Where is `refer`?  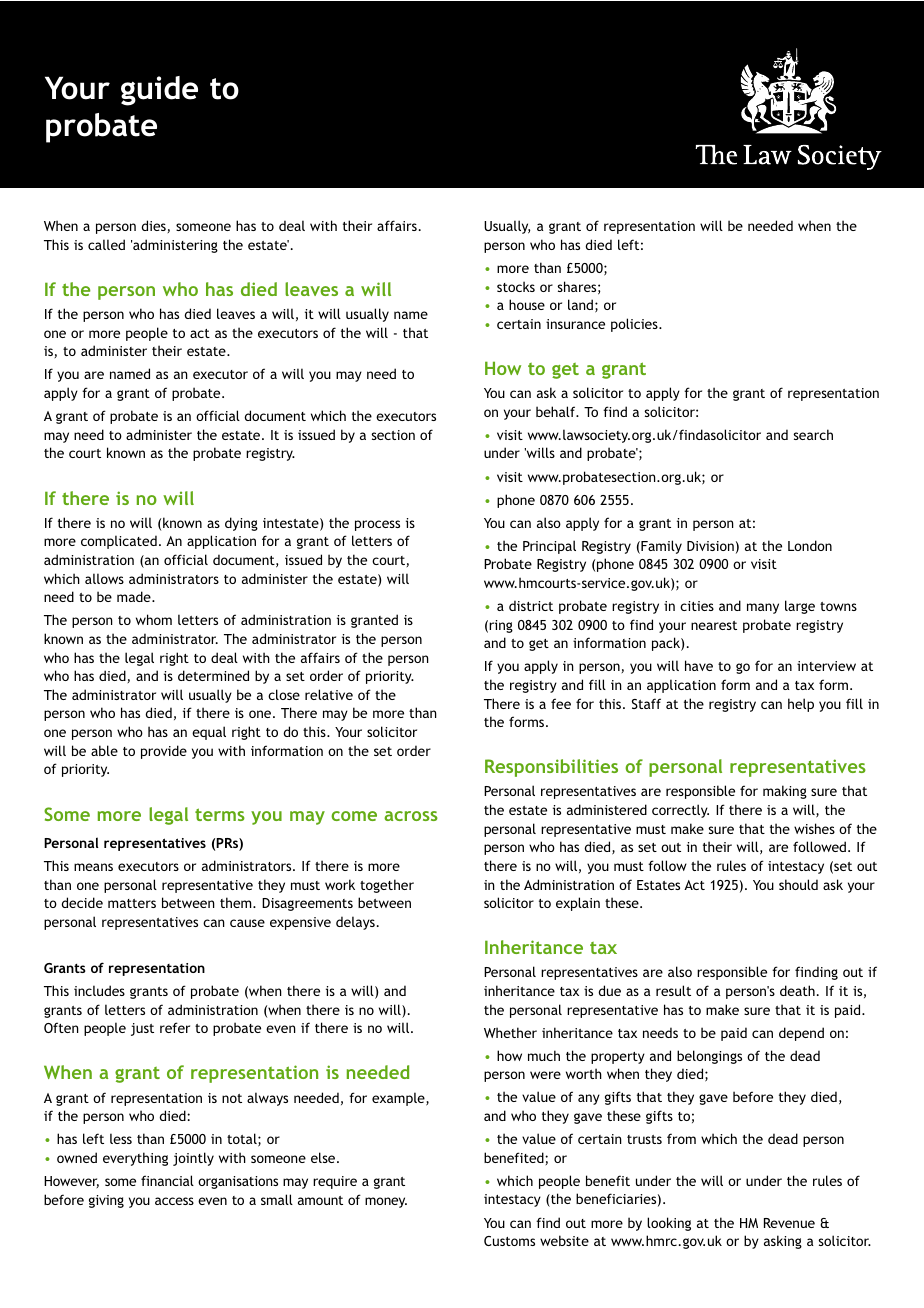
refer is located at coordinates (175, 1027).
